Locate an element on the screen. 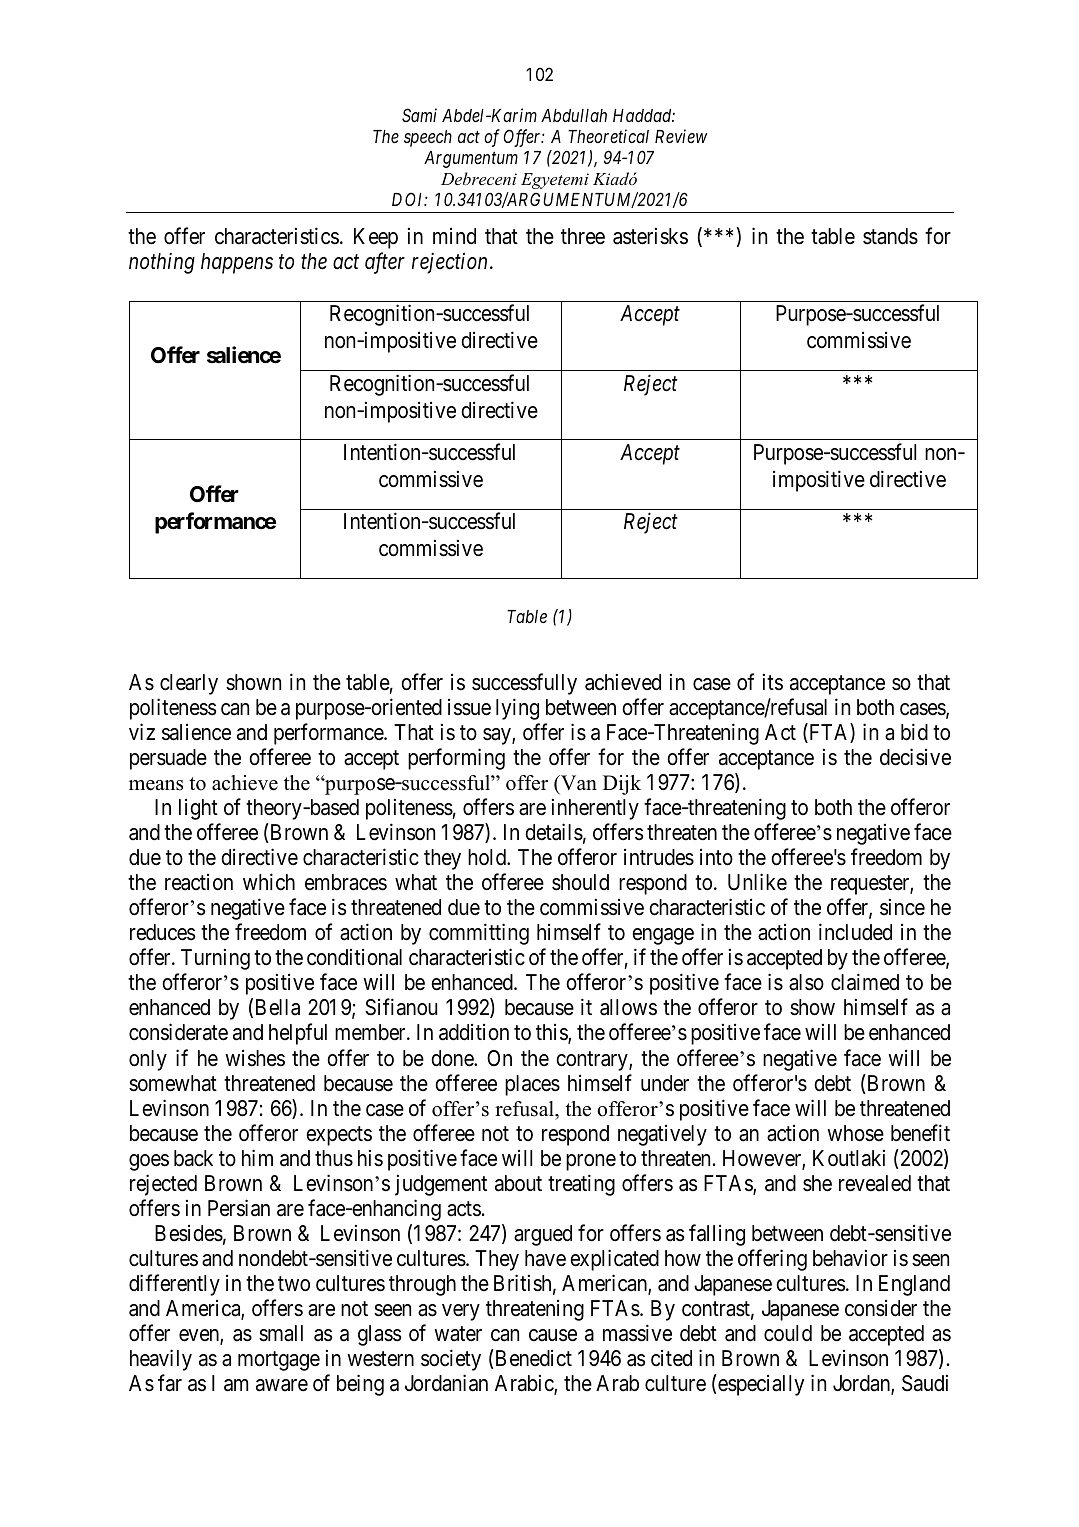 This screenshot has height=1527, width=1079. could is located at coordinates (788, 1333).
